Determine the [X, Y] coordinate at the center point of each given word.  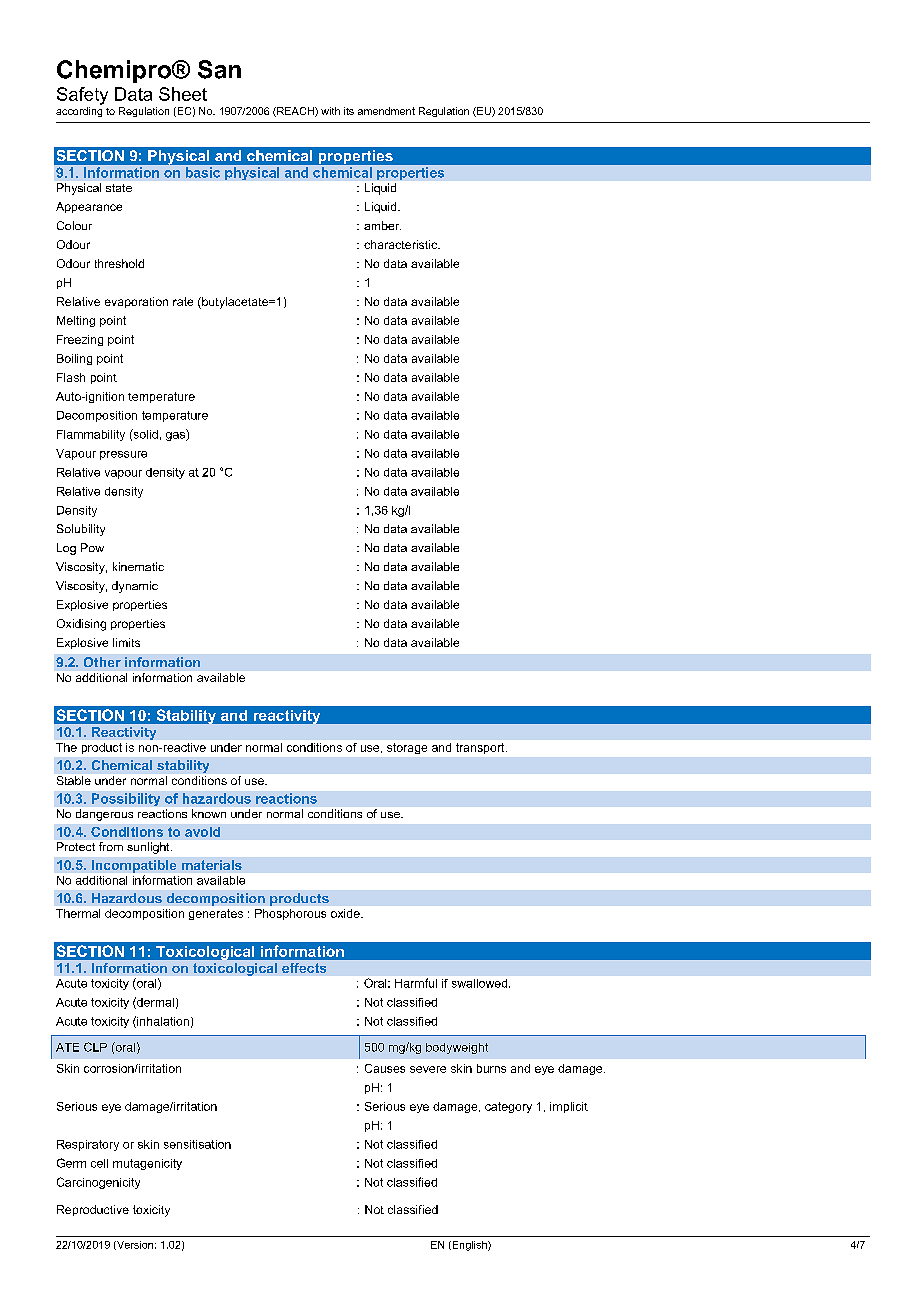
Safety [82, 96]
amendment [386, 111]
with [330, 111]
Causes [385, 1068]
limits [126, 642]
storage [407, 748]
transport [481, 748]
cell [99, 1163]
